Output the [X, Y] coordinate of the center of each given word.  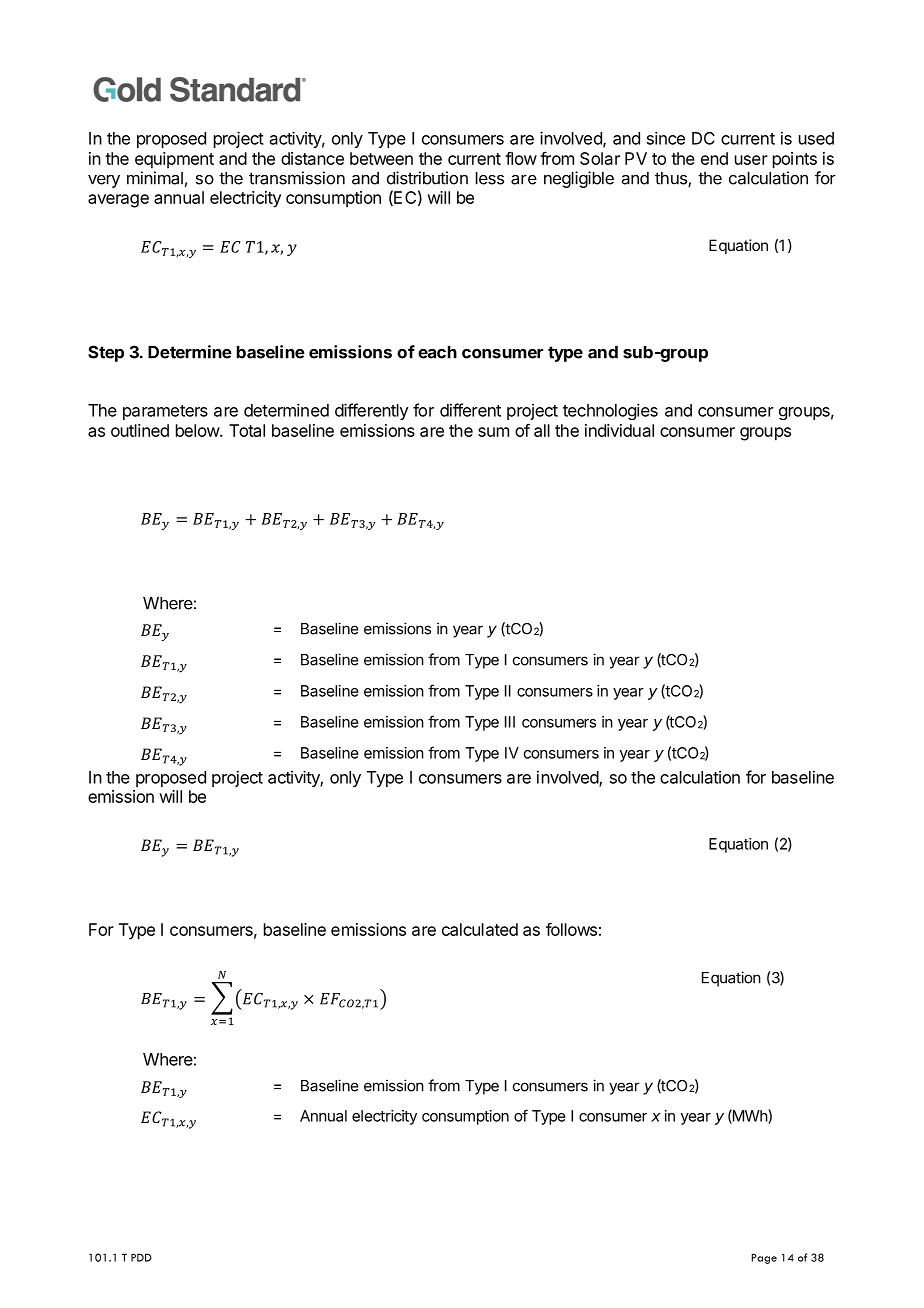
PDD [141, 1257]
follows [571, 929]
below [198, 430]
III [510, 722]
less [490, 178]
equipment [174, 160]
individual [619, 430]
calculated [480, 929]
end [714, 158]
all [542, 430]
